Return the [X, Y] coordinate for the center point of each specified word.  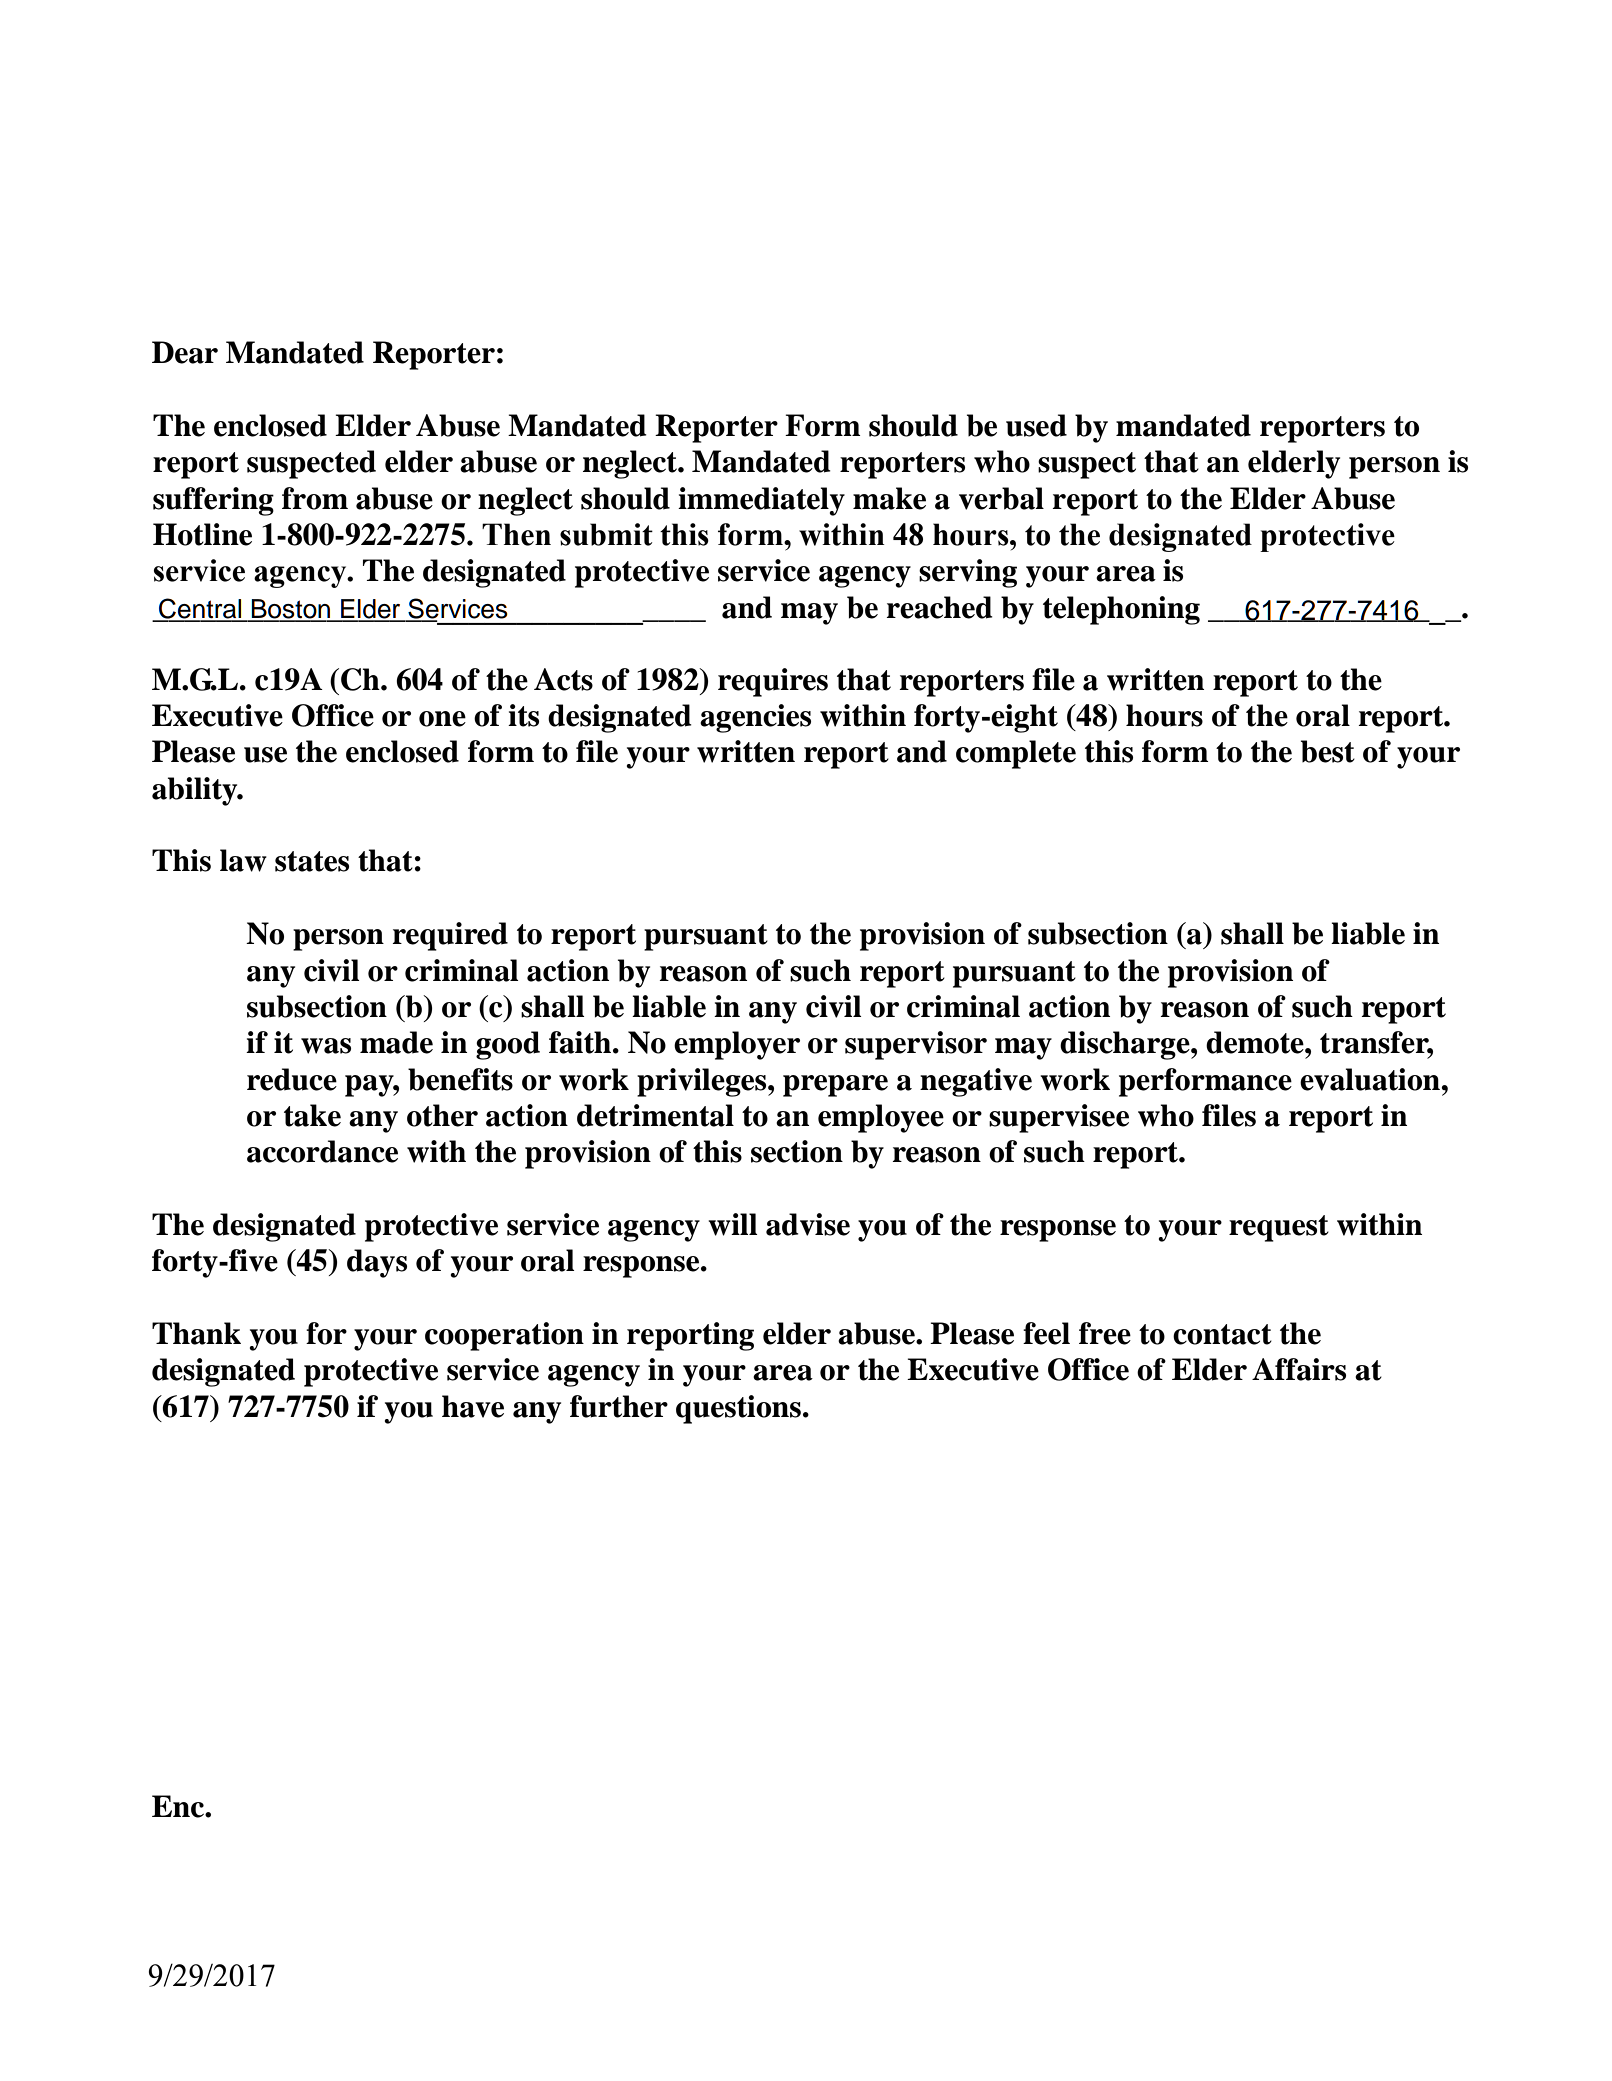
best [1328, 751]
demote [1256, 1042]
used [1036, 425]
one [442, 719]
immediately [761, 501]
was [326, 1046]
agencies [755, 718]
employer [737, 1045]
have [473, 1406]
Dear [185, 352]
